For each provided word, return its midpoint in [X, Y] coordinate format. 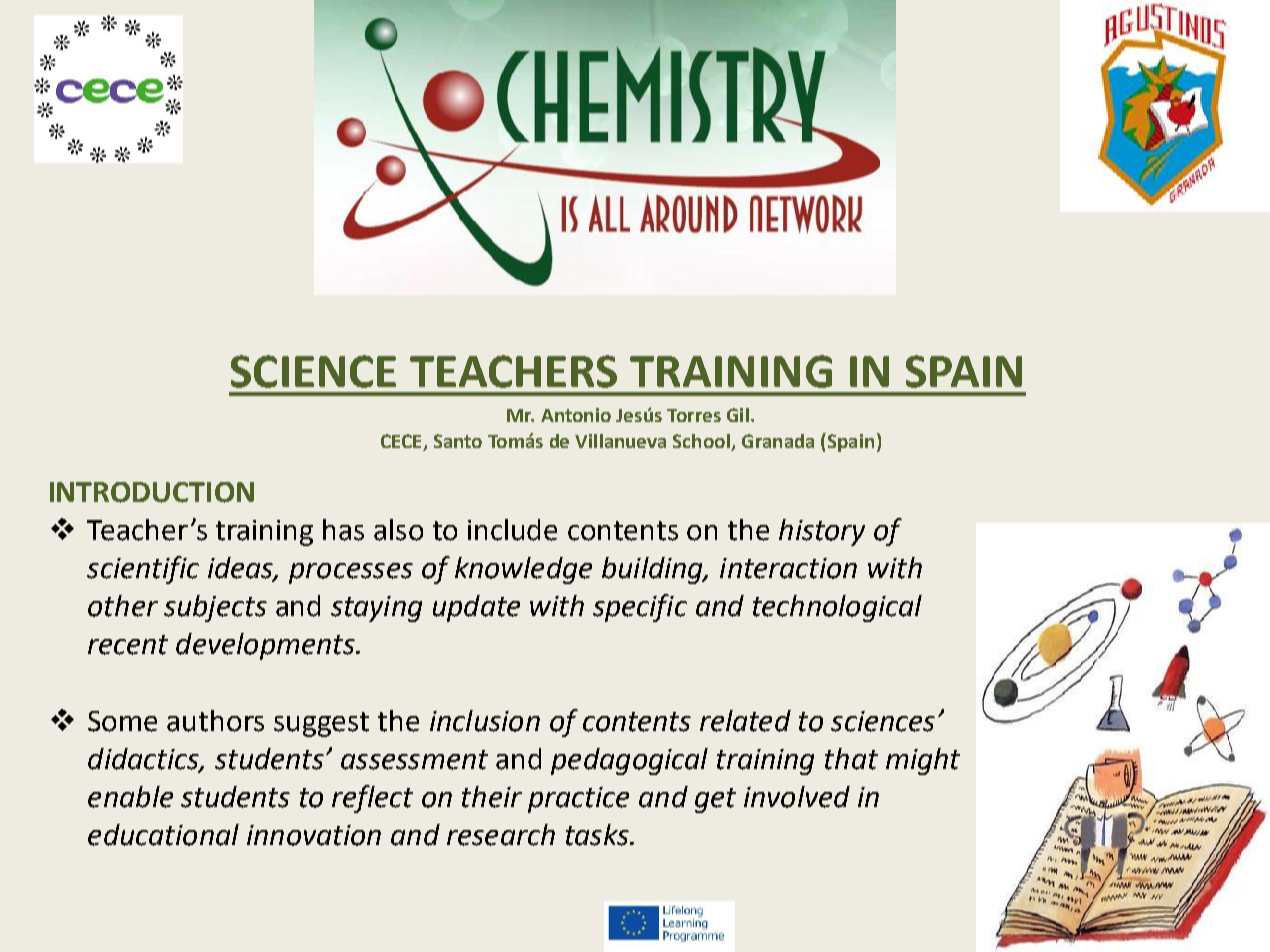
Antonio [576, 415]
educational [163, 835]
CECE [401, 441]
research [501, 835]
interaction [788, 568]
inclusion [485, 721]
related [745, 721]
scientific [143, 570]
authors [215, 721]
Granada [778, 441]
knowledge [523, 570]
